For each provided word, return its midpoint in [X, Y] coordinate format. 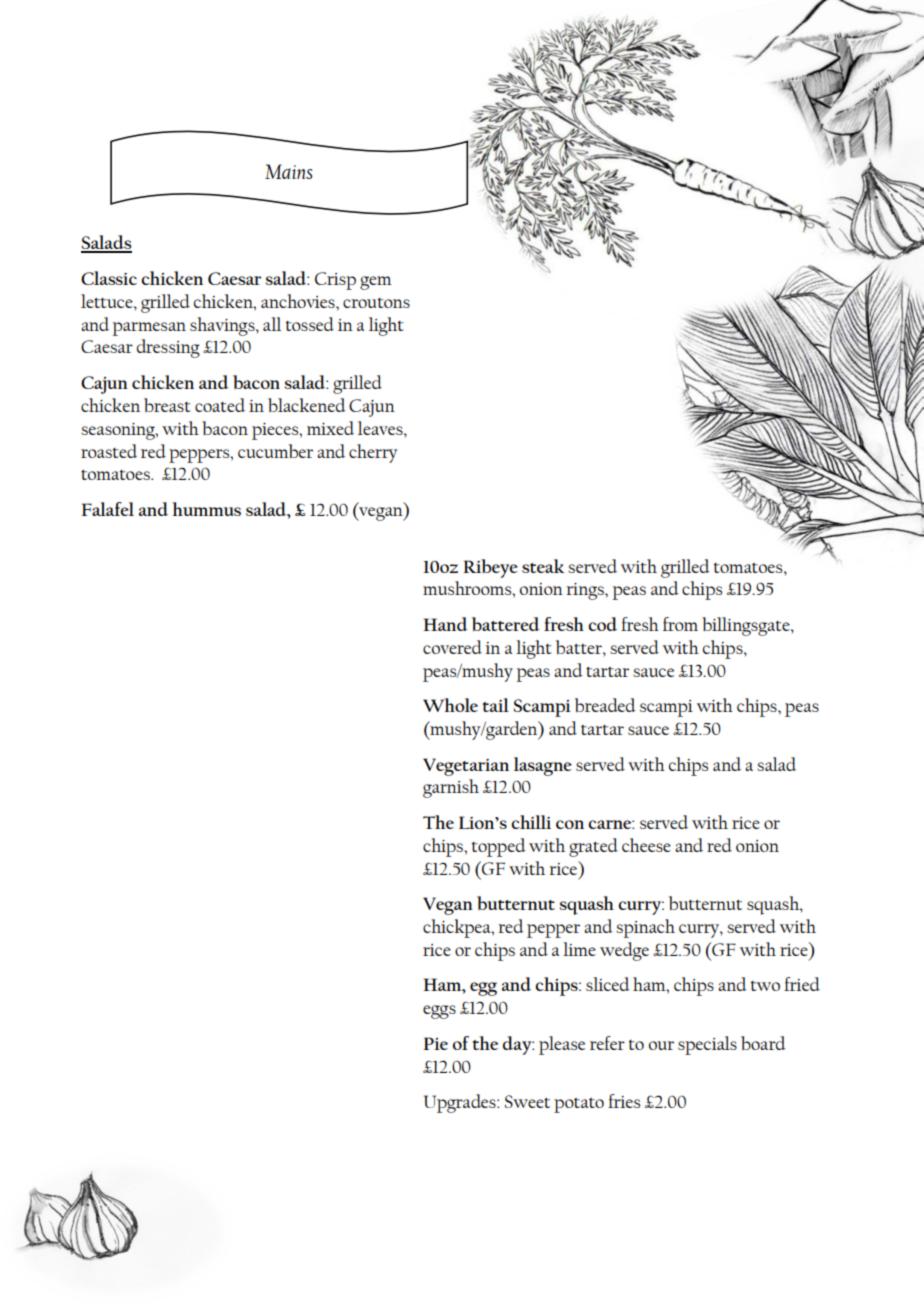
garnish [451, 788]
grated [593, 847]
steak [543, 566]
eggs [439, 1012]
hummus [207, 509]
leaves [381, 428]
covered [452, 647]
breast [167, 405]
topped [499, 847]
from [680, 624]
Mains [288, 171]
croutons [376, 303]
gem [376, 283]
